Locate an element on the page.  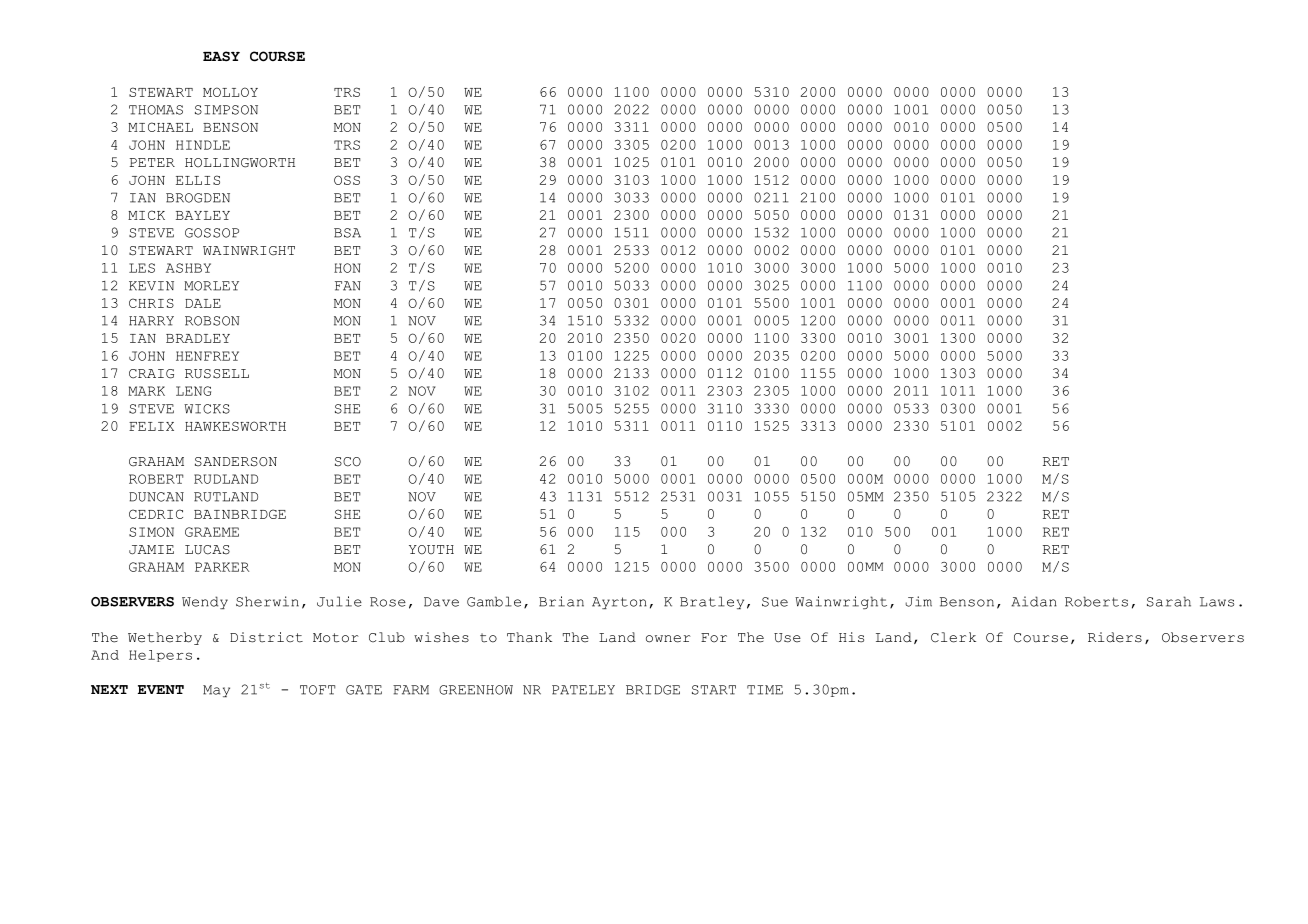
MOLLOY is located at coordinates (230, 92).
